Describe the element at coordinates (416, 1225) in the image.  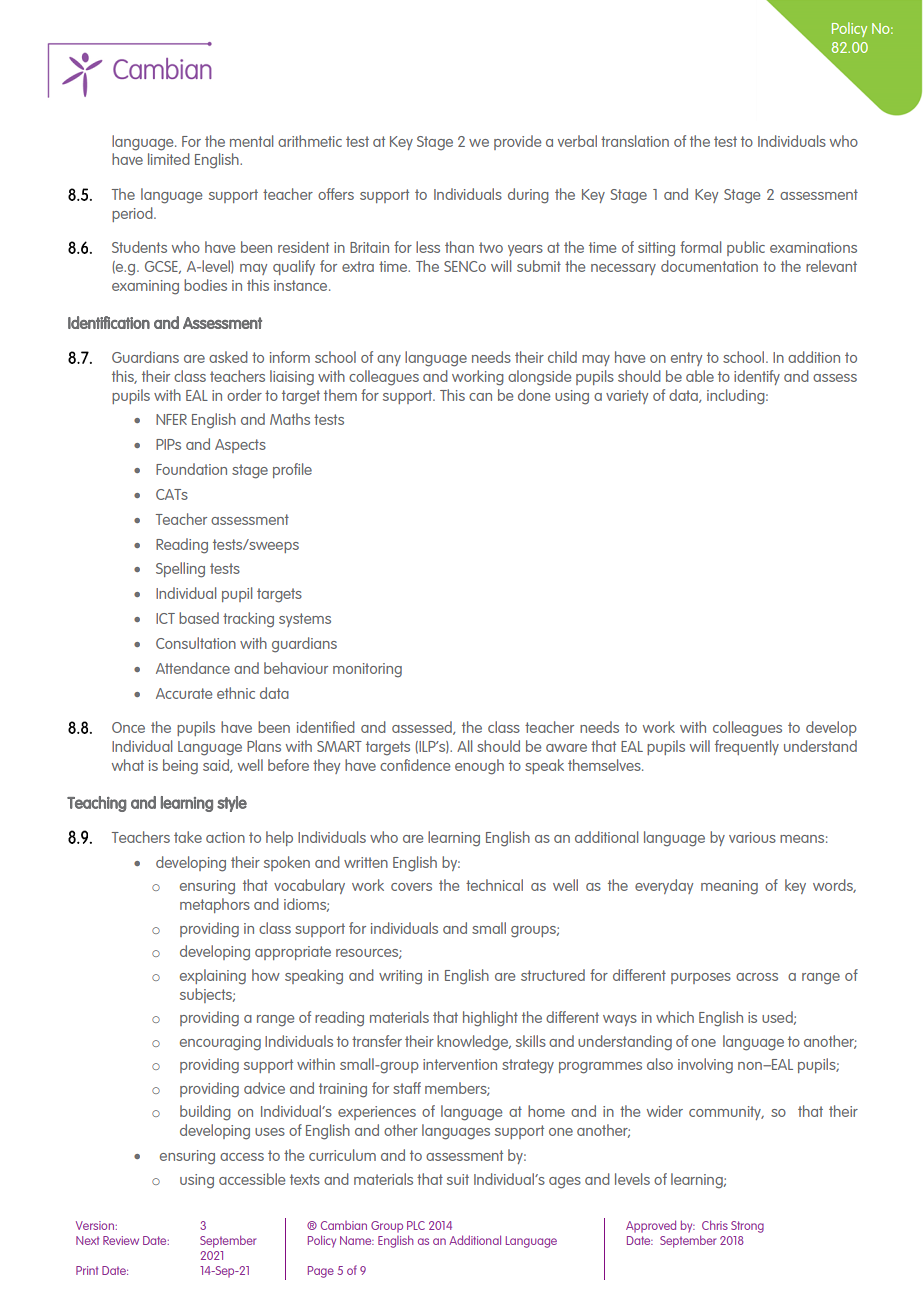
I see `PLC` at that location.
